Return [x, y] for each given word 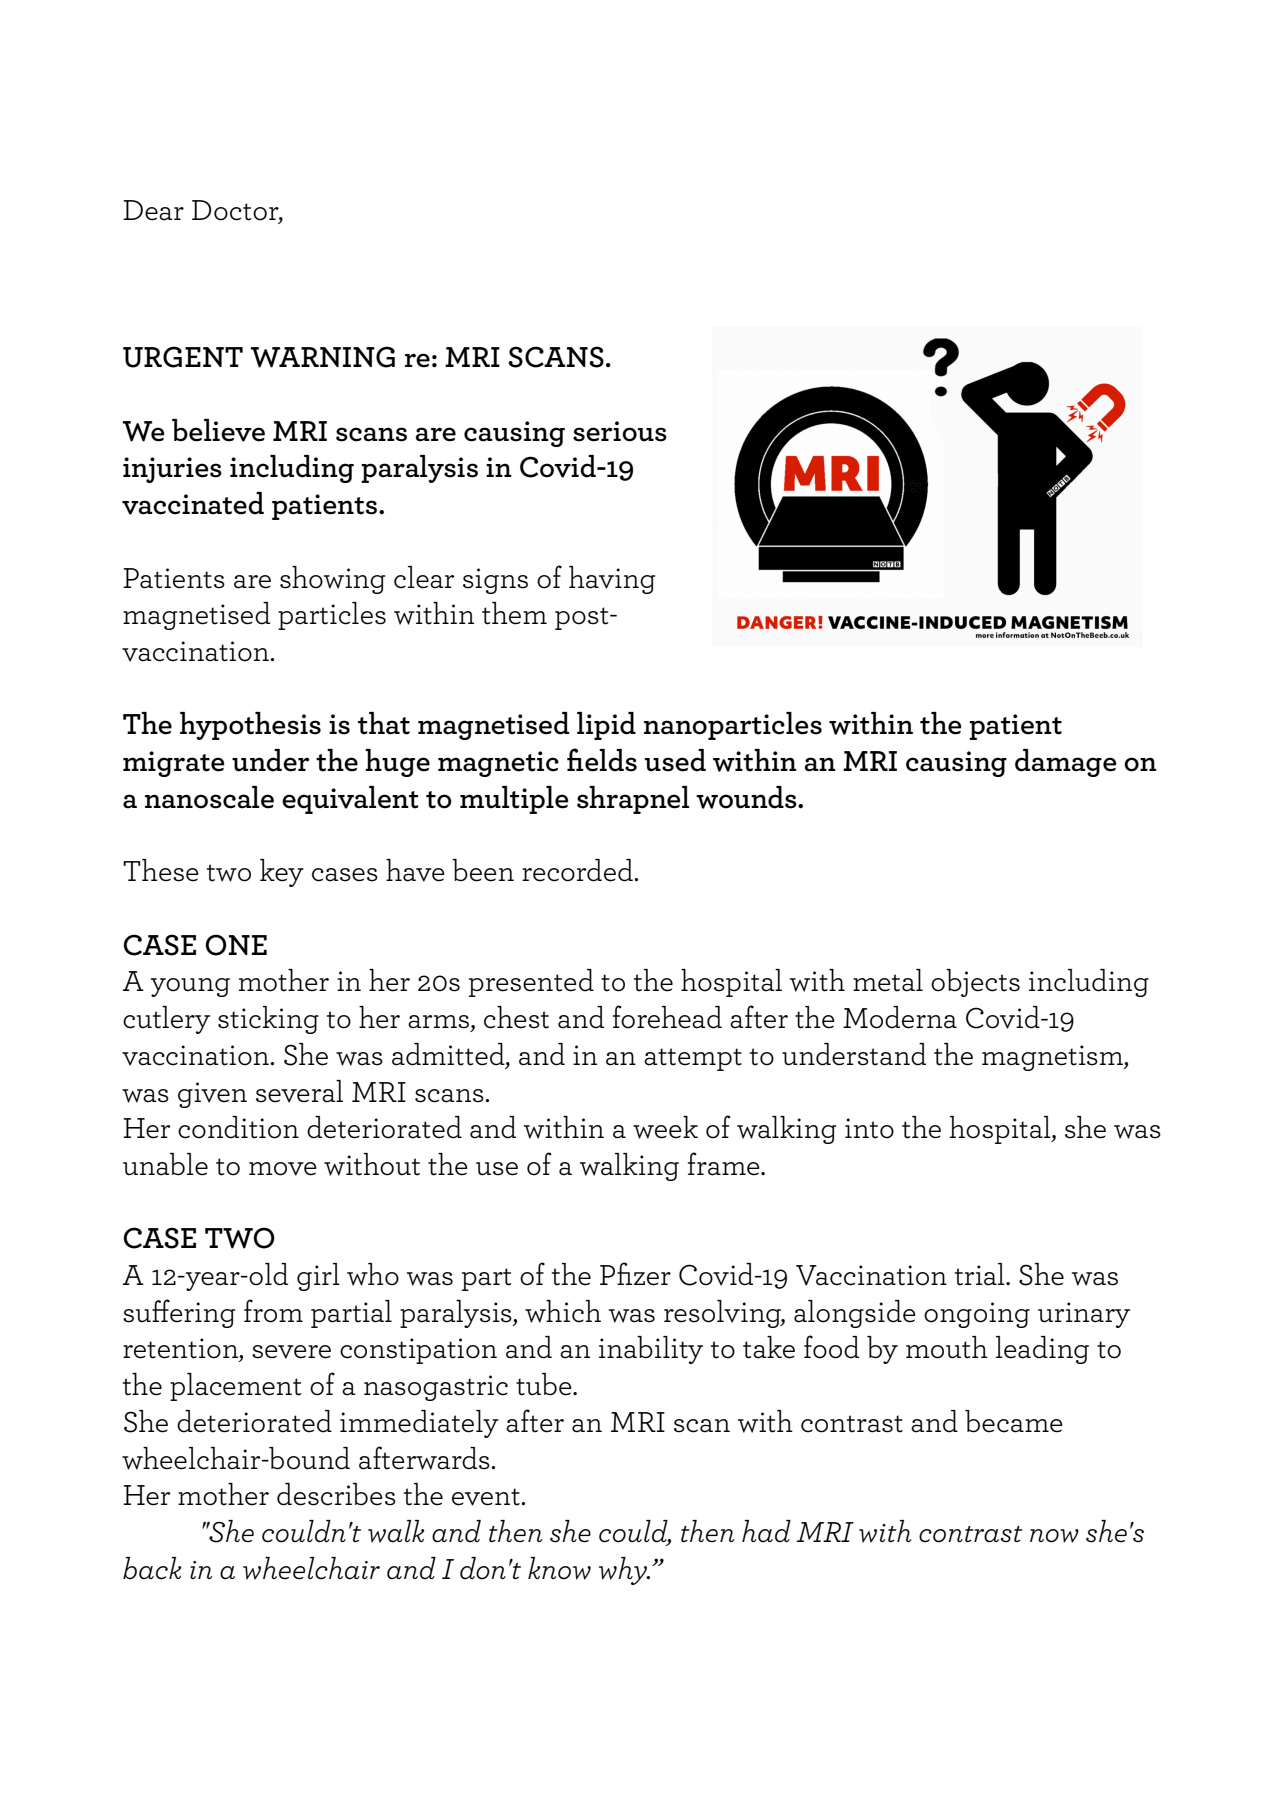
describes [336, 1494]
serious [620, 431]
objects [975, 983]
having [612, 580]
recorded [578, 870]
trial [981, 1274]
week [665, 1127]
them [514, 613]
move [283, 1169]
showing [332, 580]
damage [1065, 763]
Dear [153, 210]
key [282, 873]
